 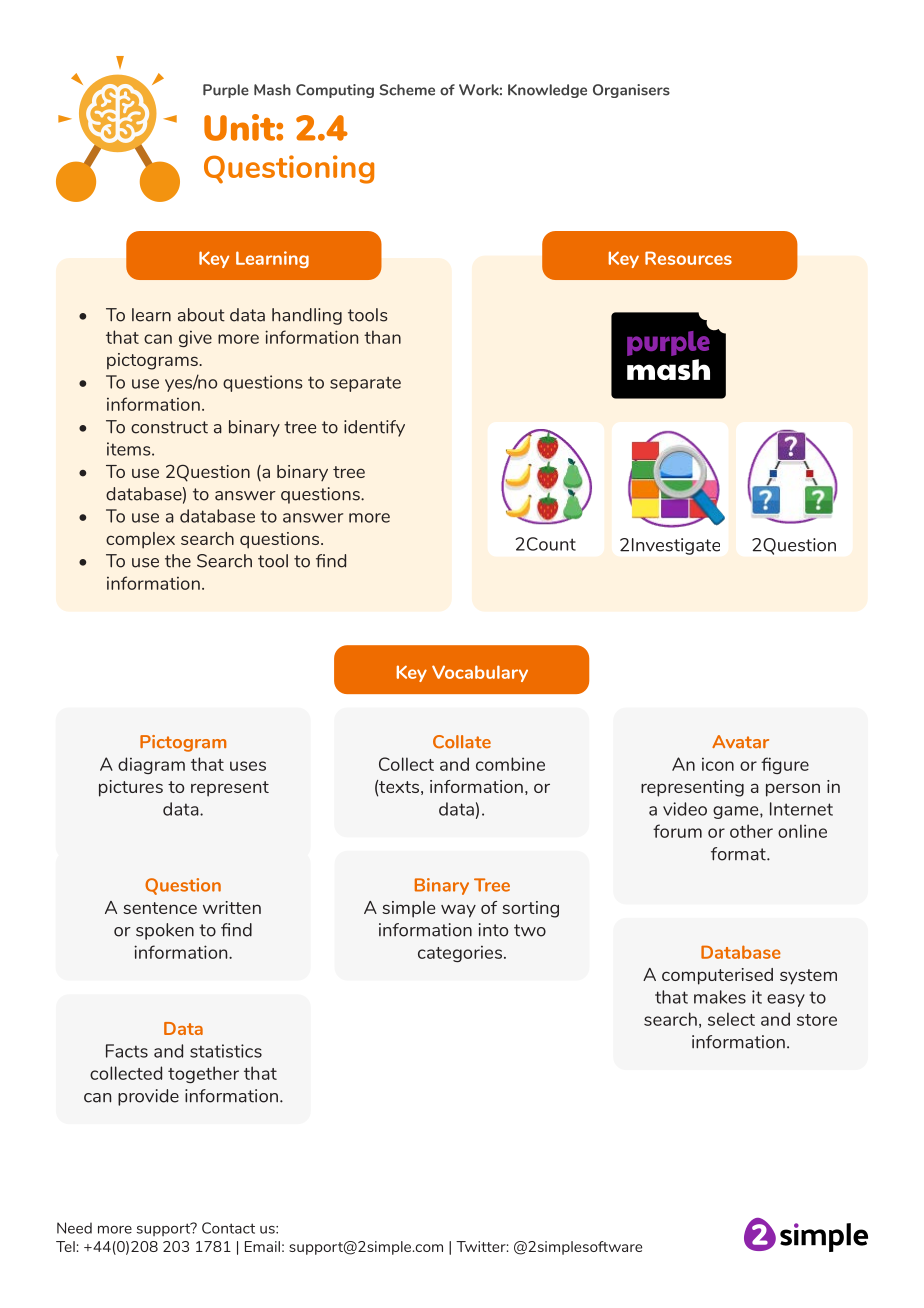 What do you see at coordinates (407, 90) in the screenshot?
I see `Scheme` at bounding box center [407, 90].
